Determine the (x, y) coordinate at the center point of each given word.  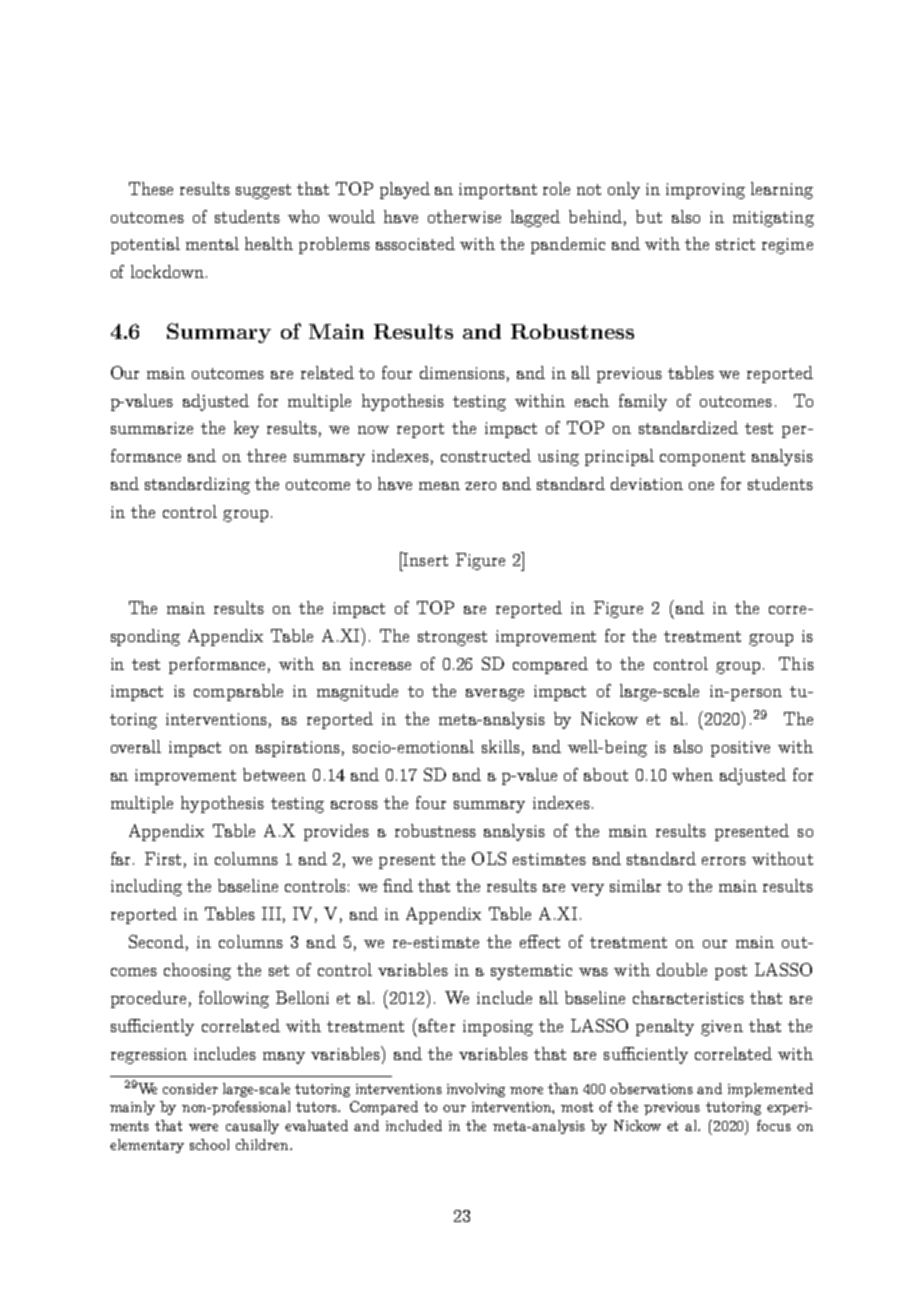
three (266, 455)
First (163, 858)
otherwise (464, 216)
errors (724, 861)
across (354, 805)
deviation (647, 483)
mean (439, 486)
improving (705, 191)
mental (212, 243)
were (203, 1127)
